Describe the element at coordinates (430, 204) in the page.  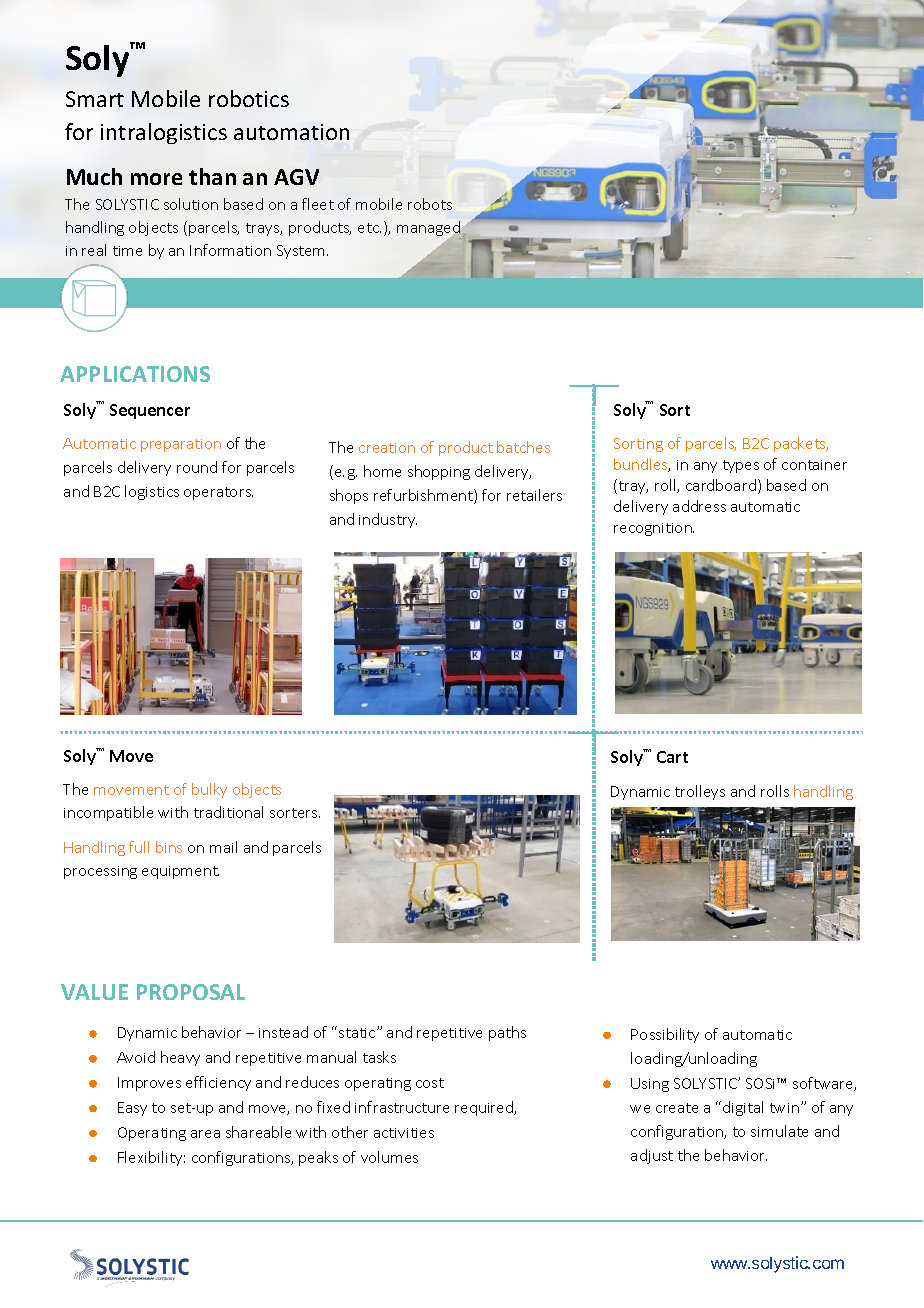
I see `robots` at that location.
